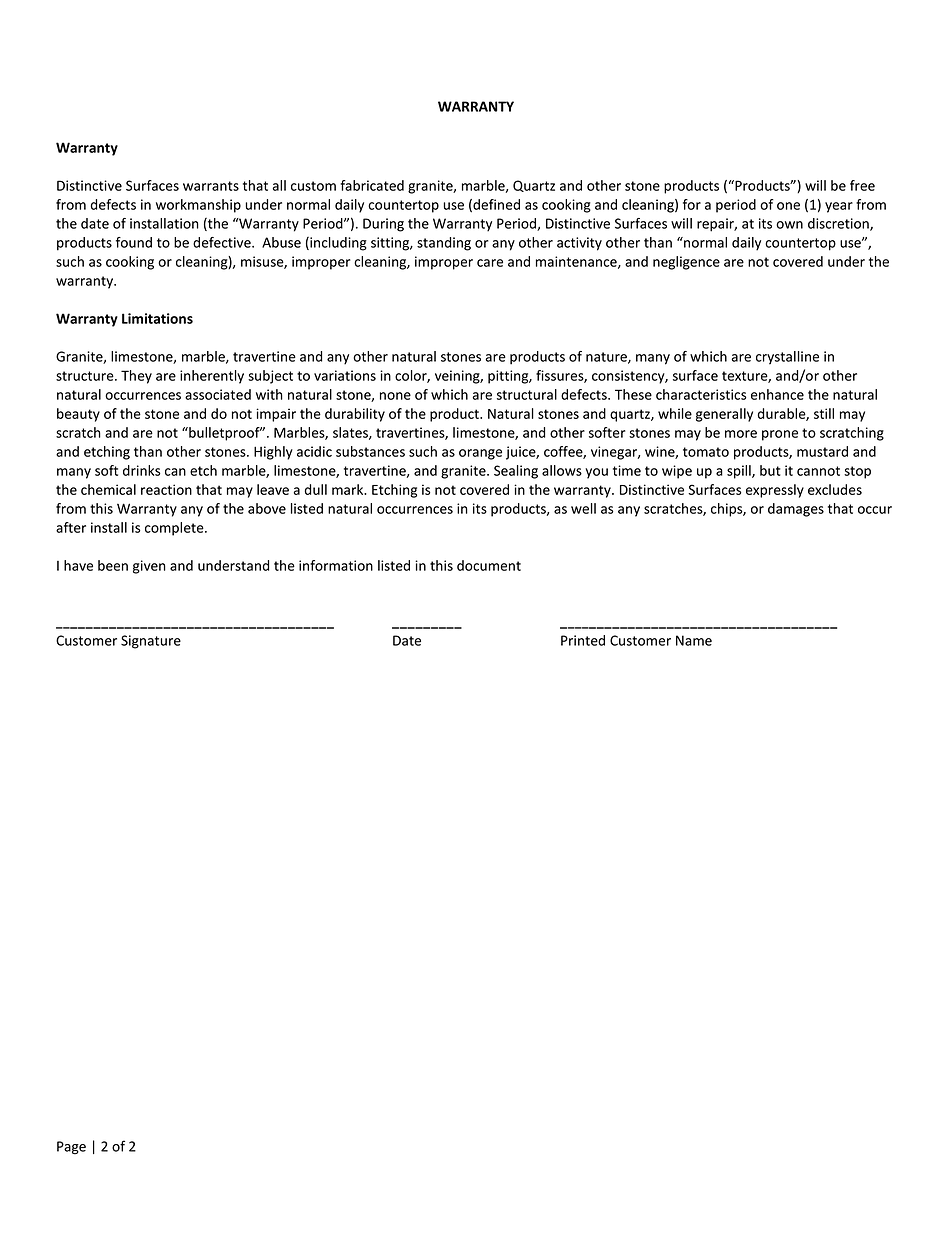  What do you see at coordinates (489, 565) in the screenshot?
I see `document` at bounding box center [489, 565].
